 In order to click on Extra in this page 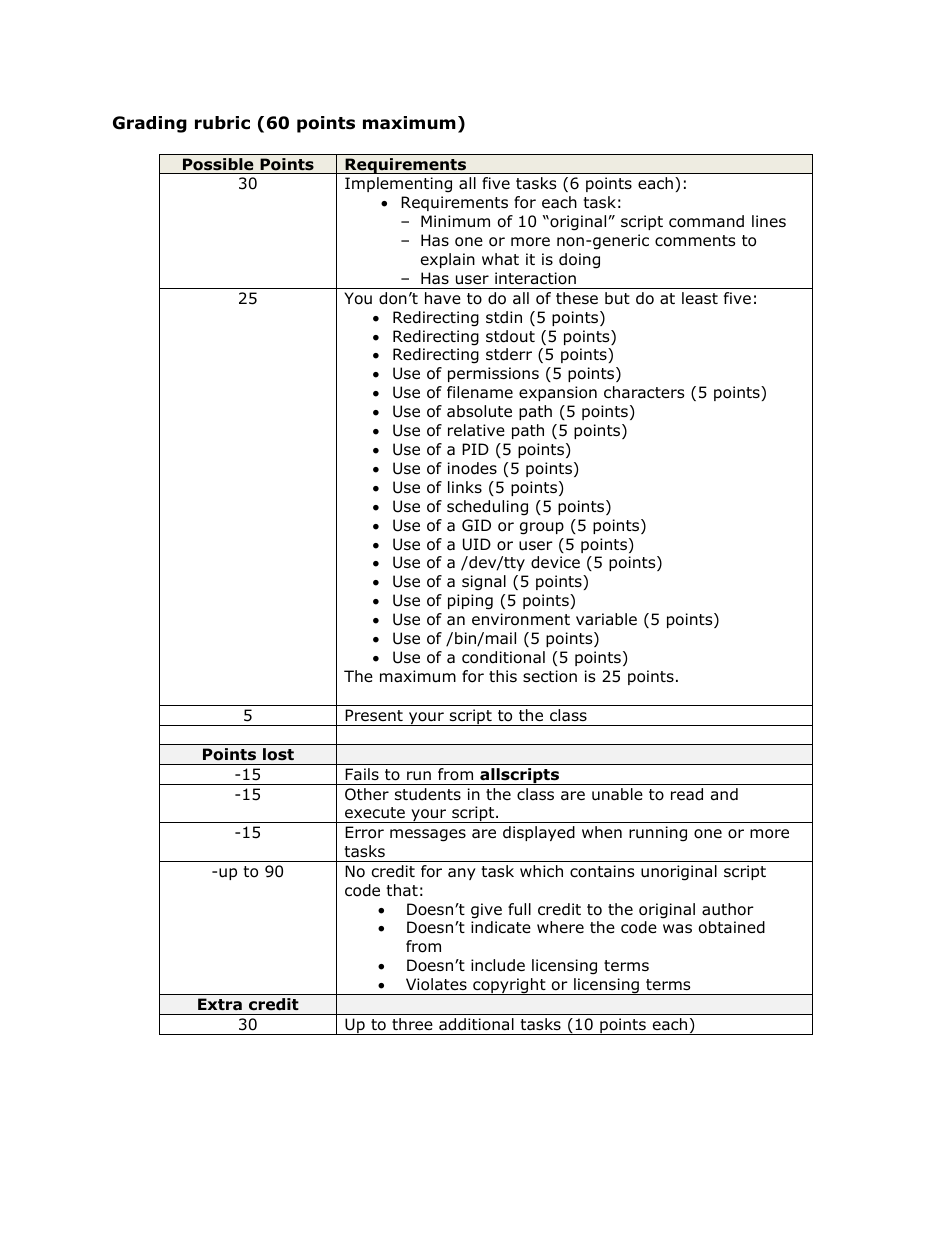, I will do `click(220, 1004)`.
